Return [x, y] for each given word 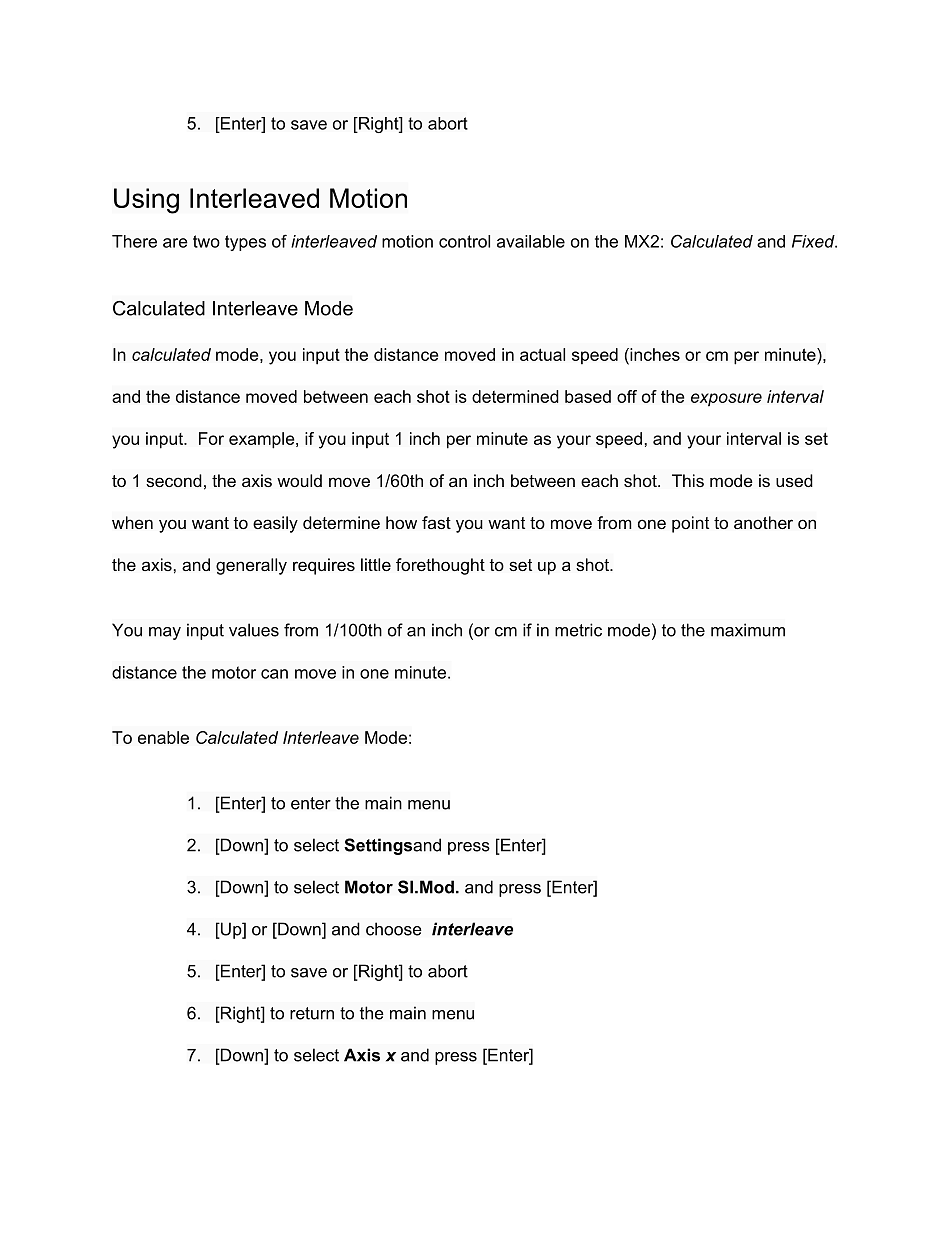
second [174, 480]
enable [163, 737]
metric [578, 630]
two [206, 241]
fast [436, 522]
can [274, 674]
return [312, 1013]
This [688, 480]
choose [394, 929]
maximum [748, 630]
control [464, 241]
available [531, 241]
